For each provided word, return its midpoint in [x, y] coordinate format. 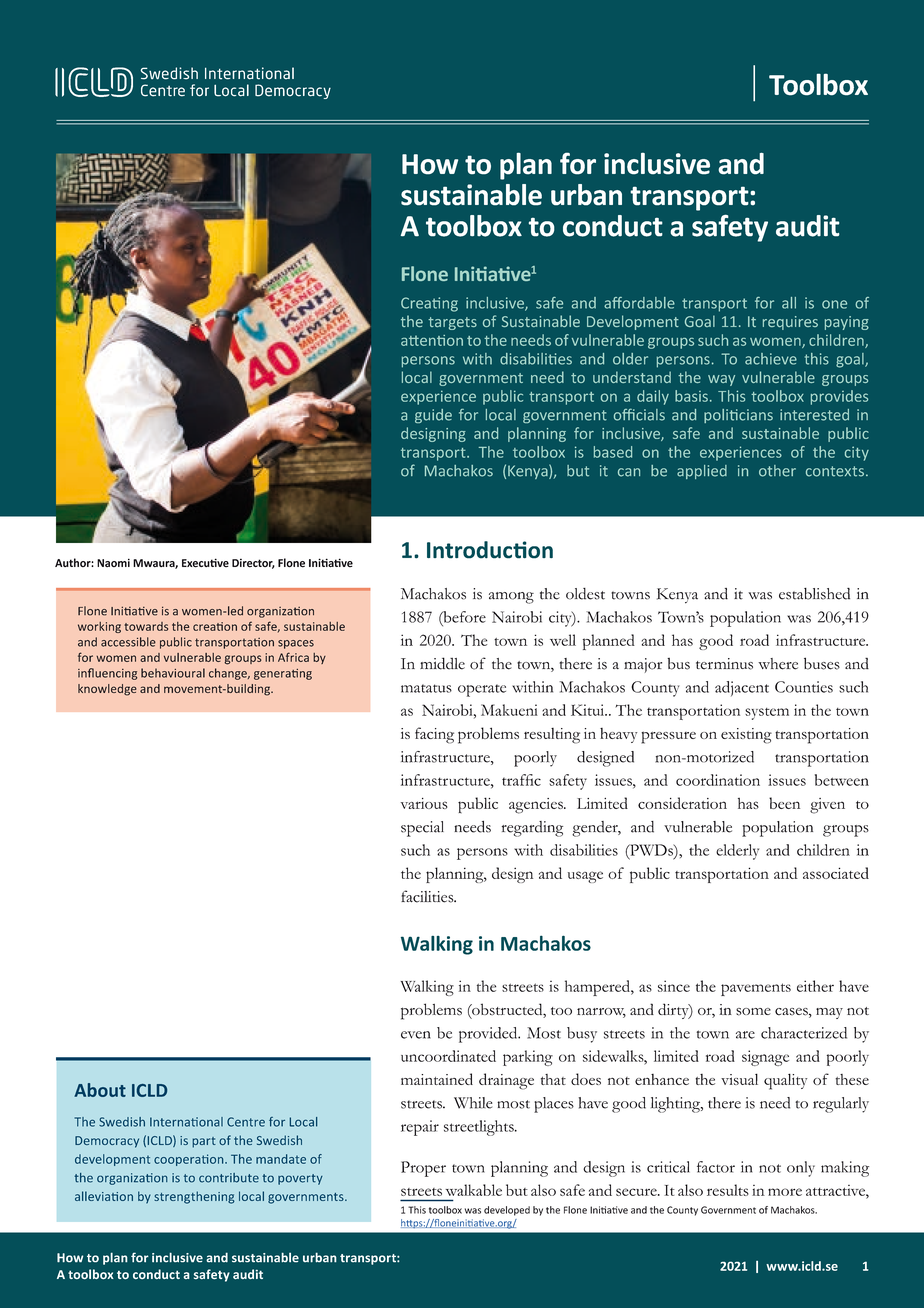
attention [432, 340]
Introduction [490, 550]
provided [489, 1035]
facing [434, 735]
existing [746, 736]
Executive [205, 563]
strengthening [194, 1197]
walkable [473, 1190]
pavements [756, 989]
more [785, 1192]
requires [790, 323]
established [814, 594]
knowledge [107, 690]
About [100, 1090]
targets [452, 323]
